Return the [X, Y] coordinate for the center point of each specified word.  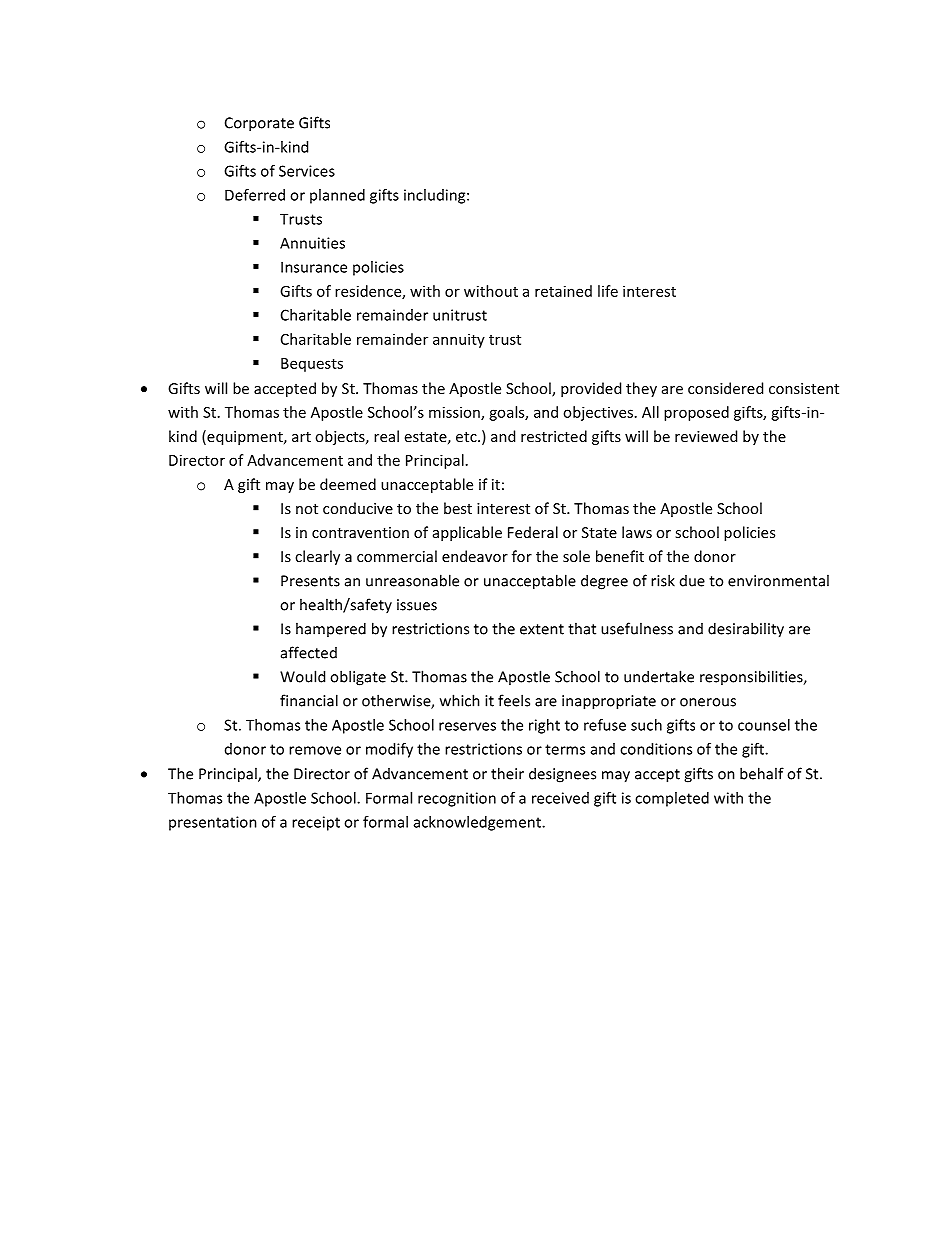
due [692, 581]
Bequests [312, 365]
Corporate [259, 124]
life [608, 291]
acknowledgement [479, 823]
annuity [459, 340]
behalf [762, 773]
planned [337, 196]
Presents [310, 581]
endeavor [475, 556]
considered [725, 388]
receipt [316, 823]
